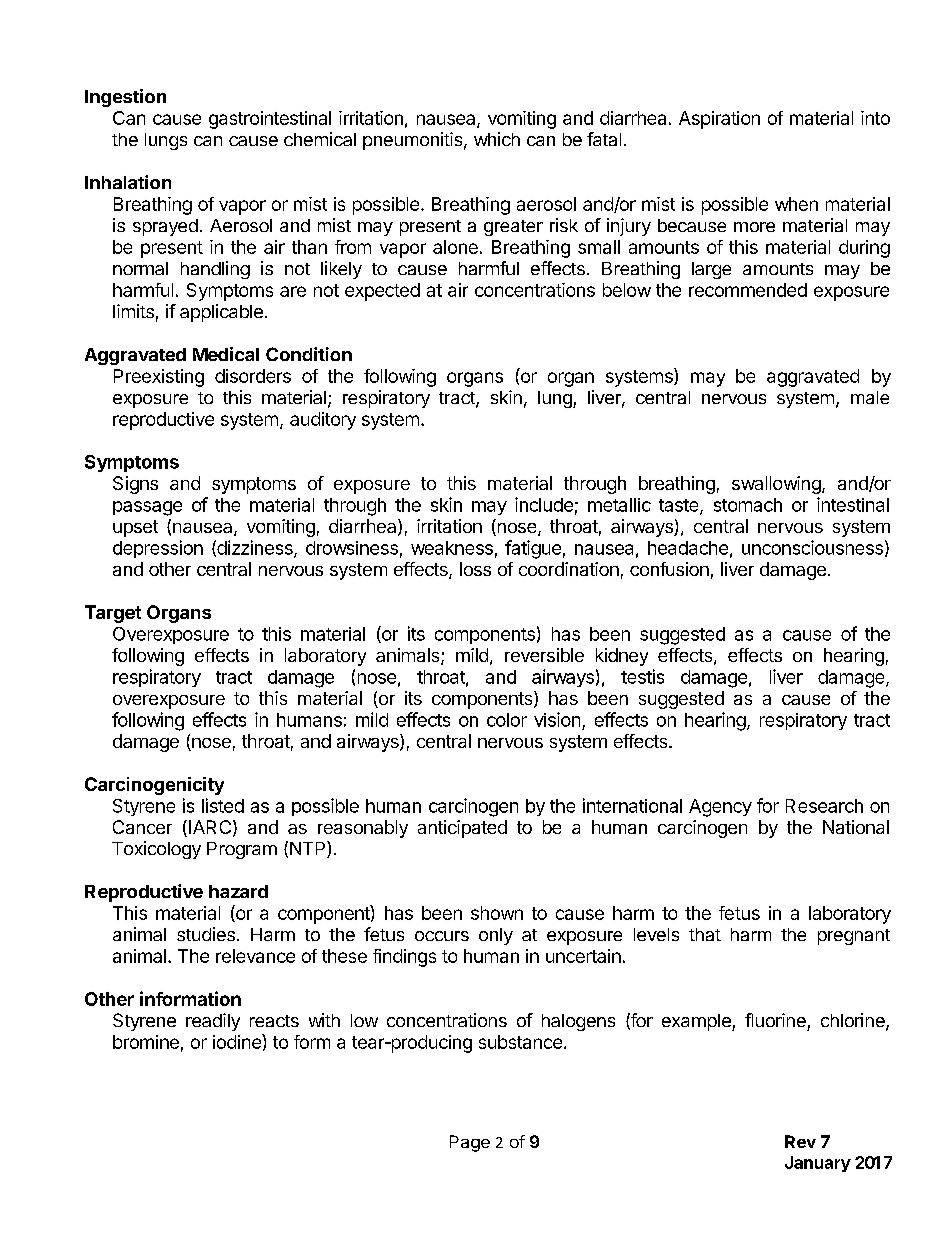  What do you see at coordinates (824, 806) in the screenshot?
I see `Research` at bounding box center [824, 806].
